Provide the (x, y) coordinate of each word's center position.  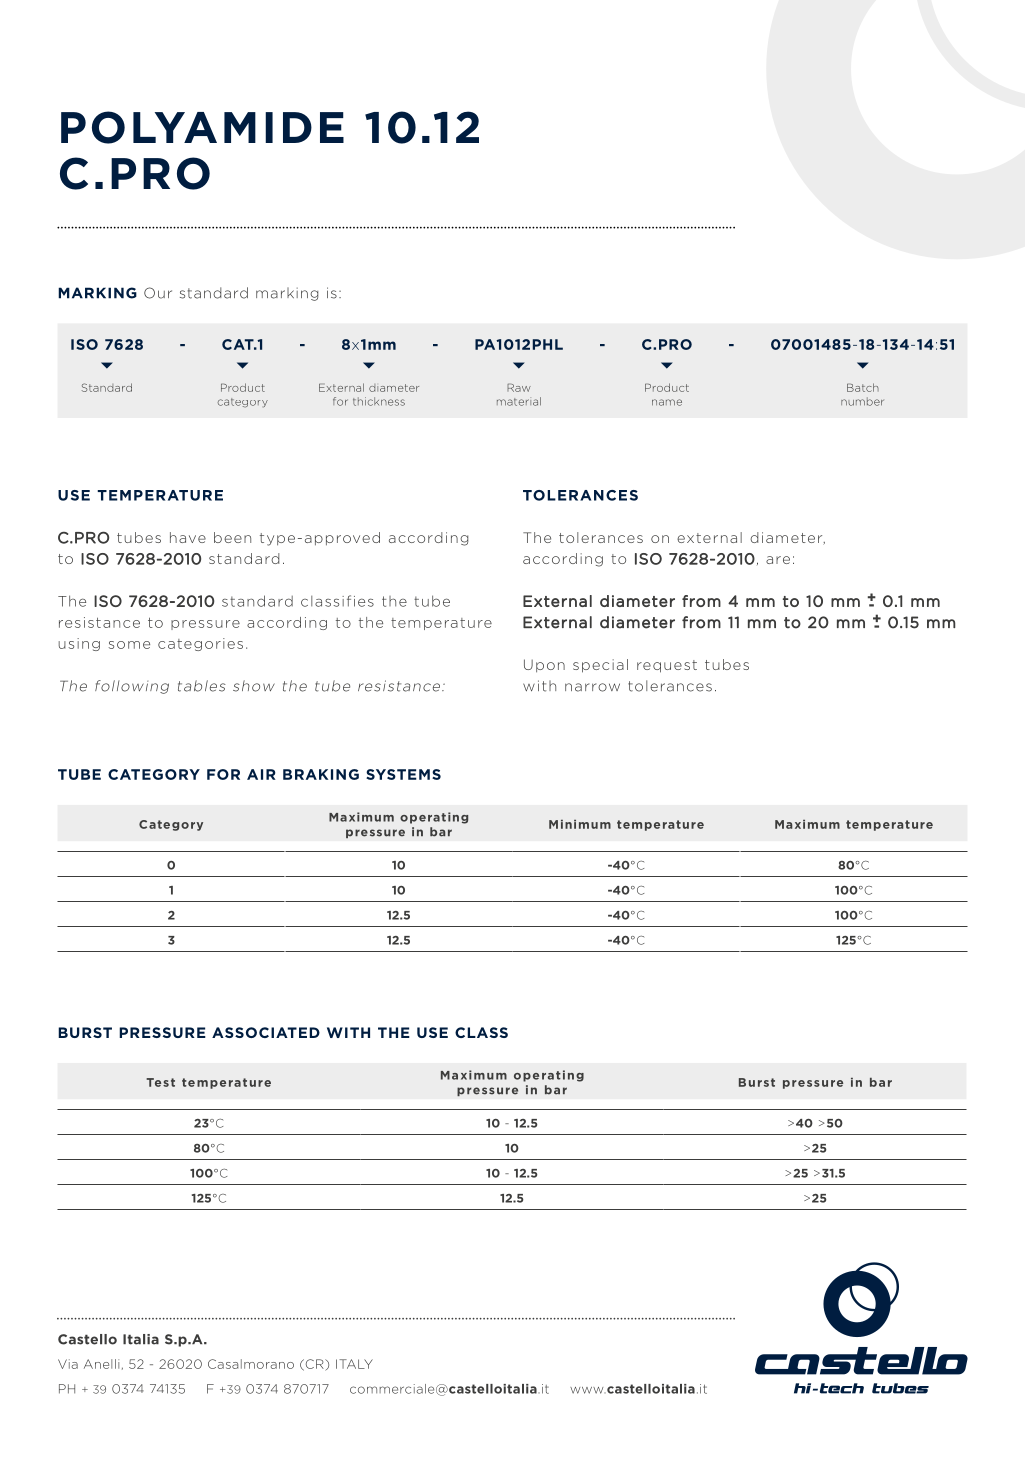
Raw (519, 387)
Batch (863, 387)
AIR (261, 774)
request (667, 666)
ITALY (354, 1364)
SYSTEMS (403, 774)
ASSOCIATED (266, 1032)
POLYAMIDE (202, 127)
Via (68, 1364)
